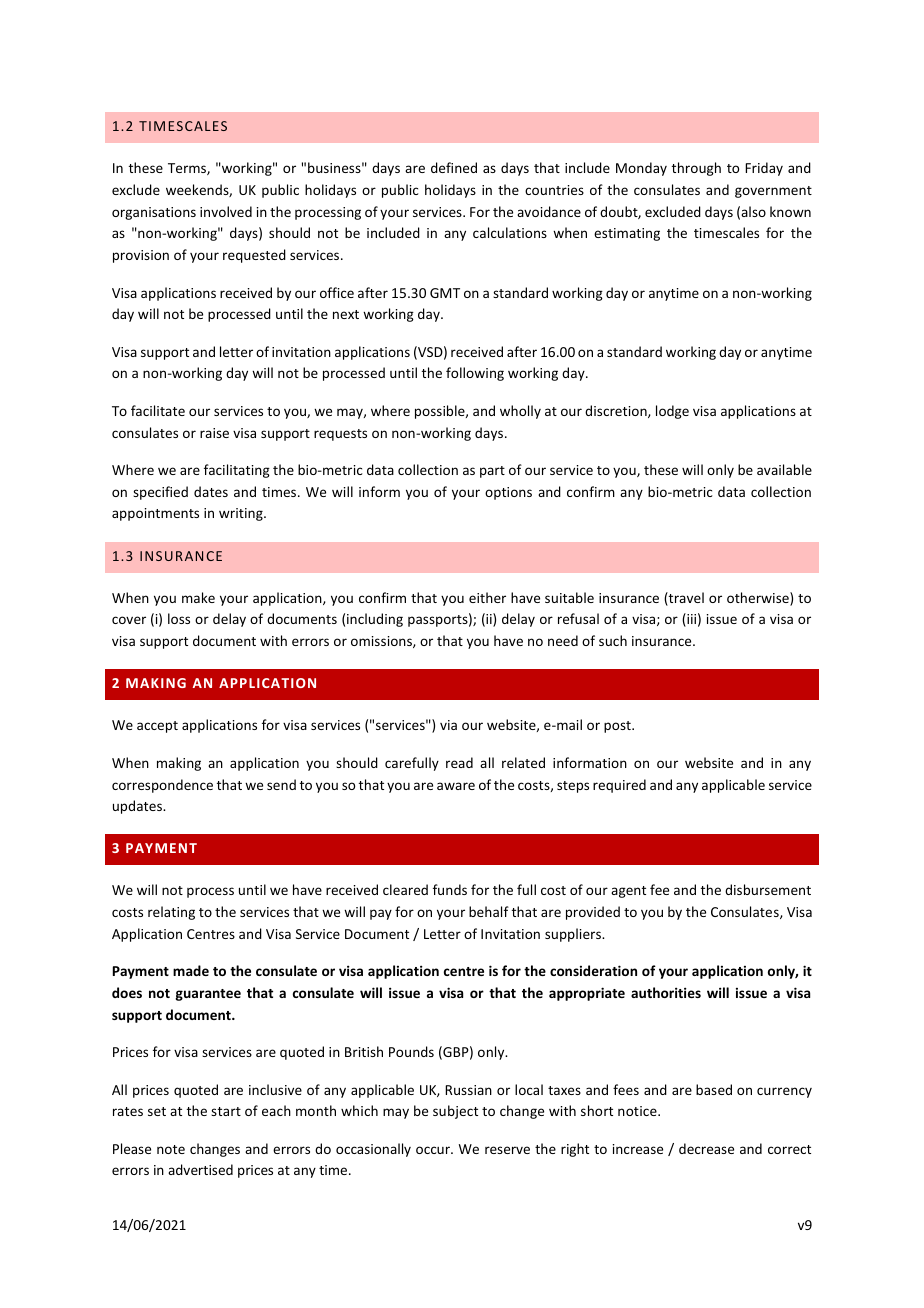 Image resolution: width=924 pixels, height=1308 pixels. I want to click on involved, so click(226, 211).
